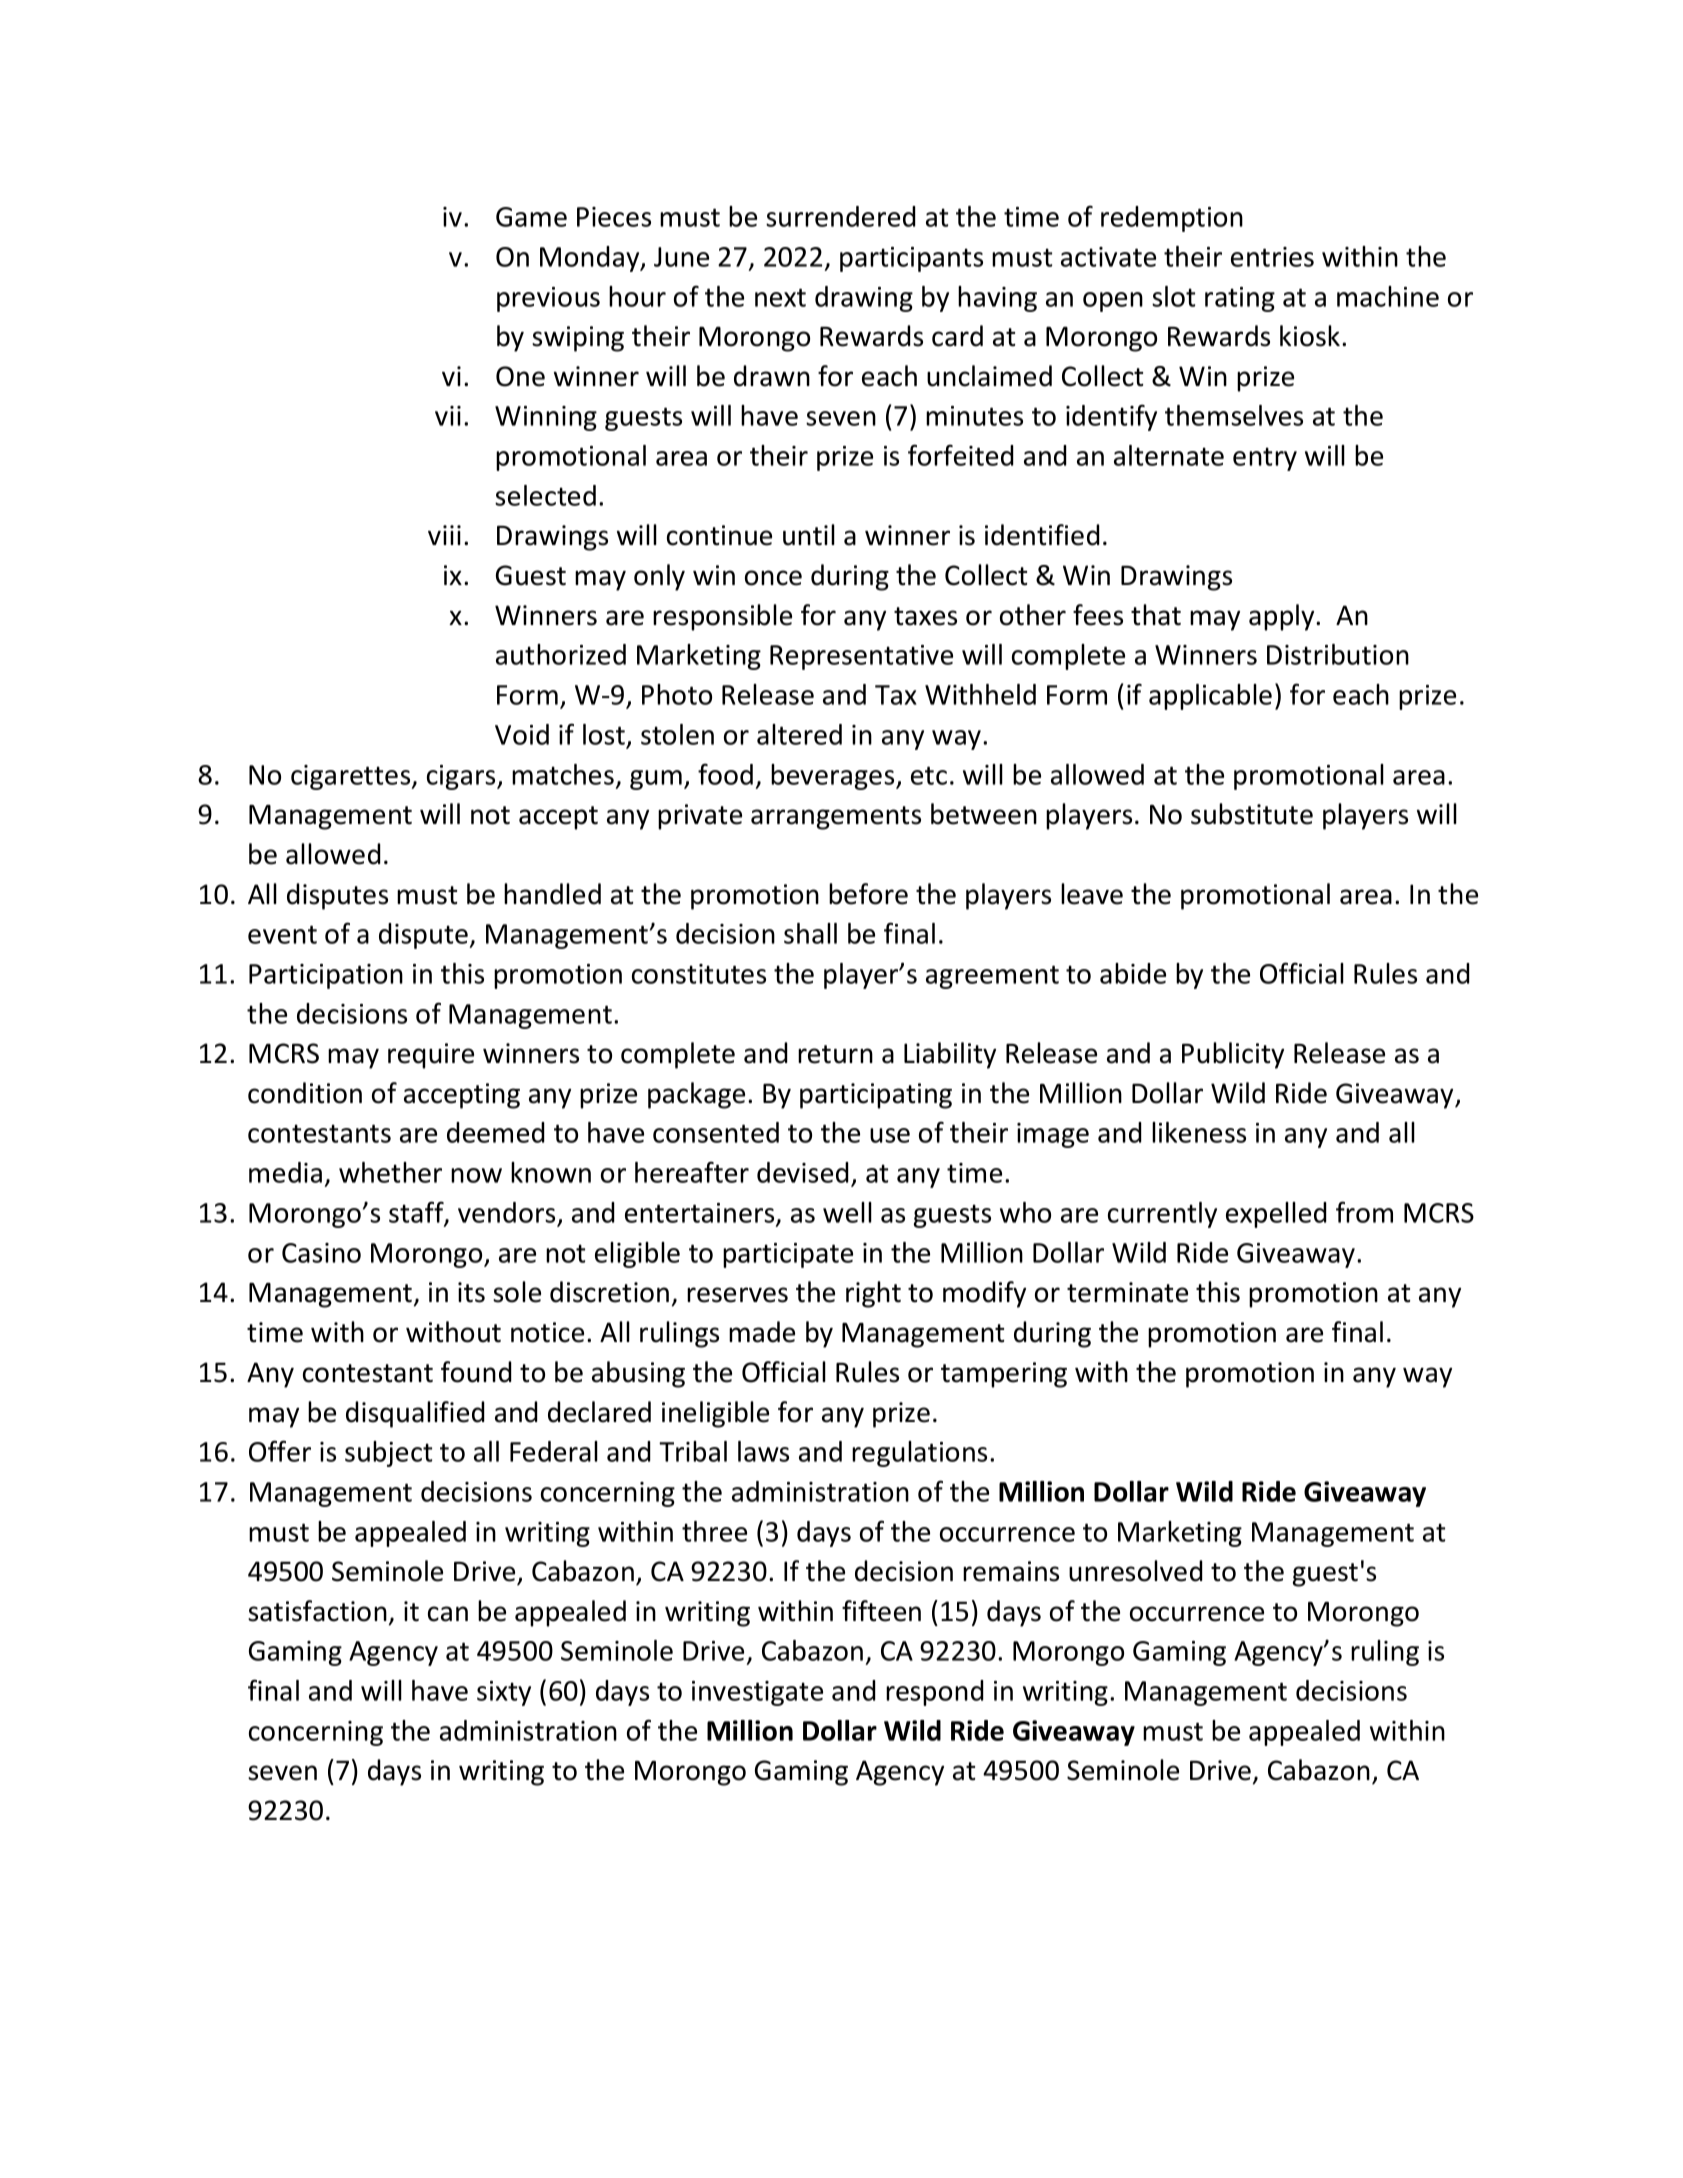 The image size is (1683, 2178). I want to click on fifteen, so click(881, 1611).
